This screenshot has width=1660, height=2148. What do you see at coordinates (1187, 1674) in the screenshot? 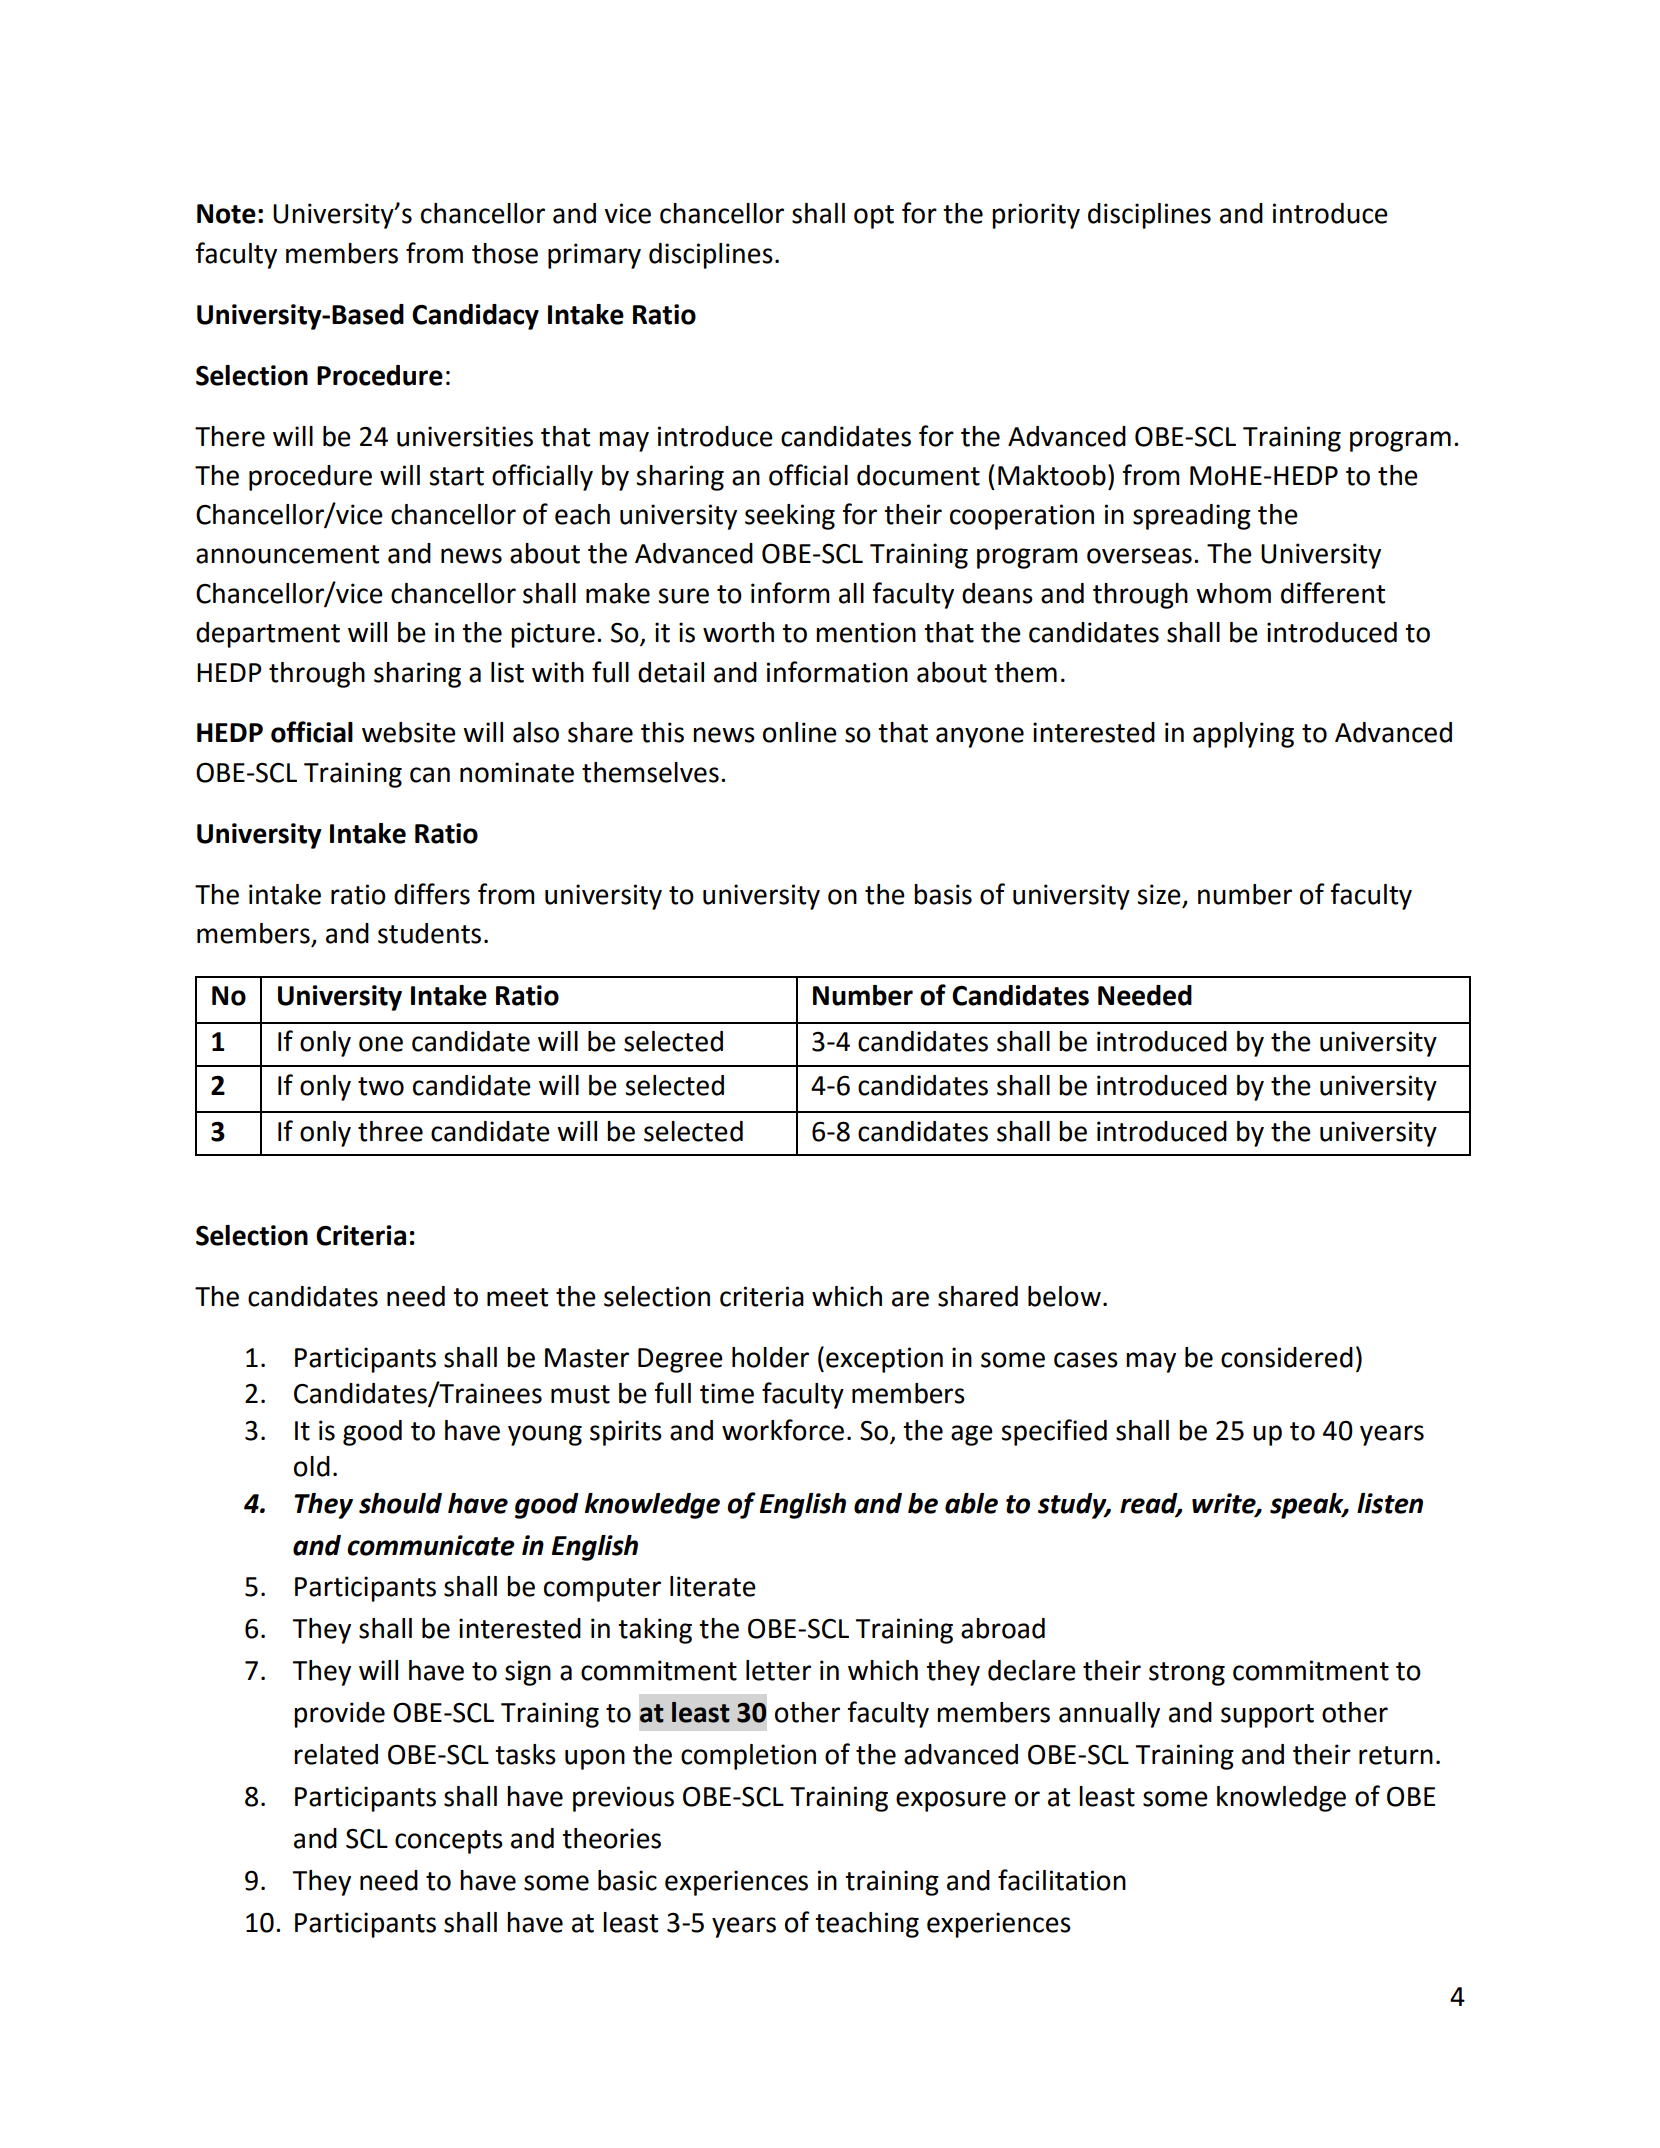
I see `strong` at bounding box center [1187, 1674].
